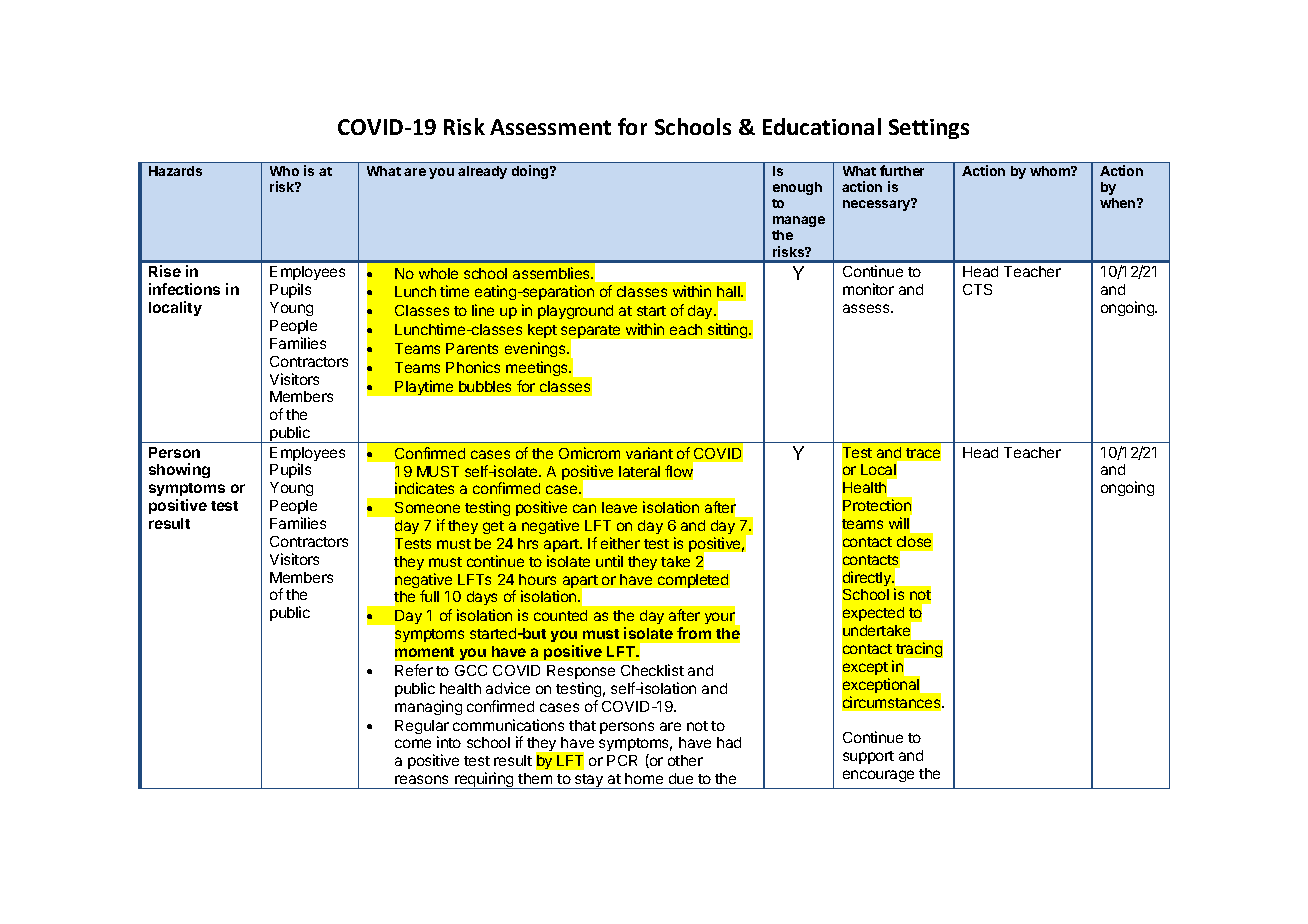 The width and height of the screenshot is (1308, 924). Describe the element at coordinates (868, 757) in the screenshot. I see `support` at that location.
